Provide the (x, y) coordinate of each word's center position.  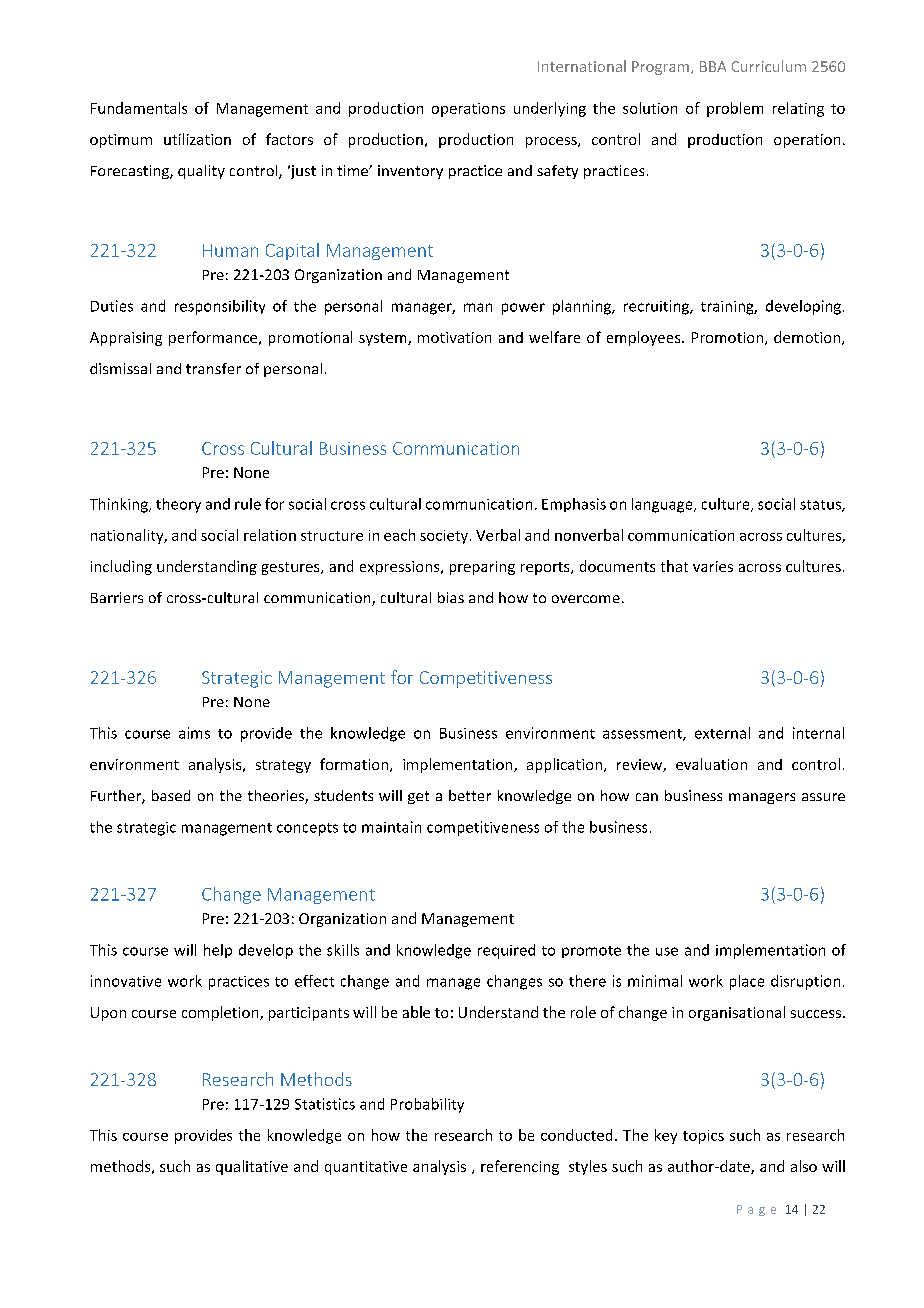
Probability (427, 1105)
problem (735, 109)
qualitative (252, 1167)
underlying (550, 109)
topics (703, 1137)
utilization (197, 139)
